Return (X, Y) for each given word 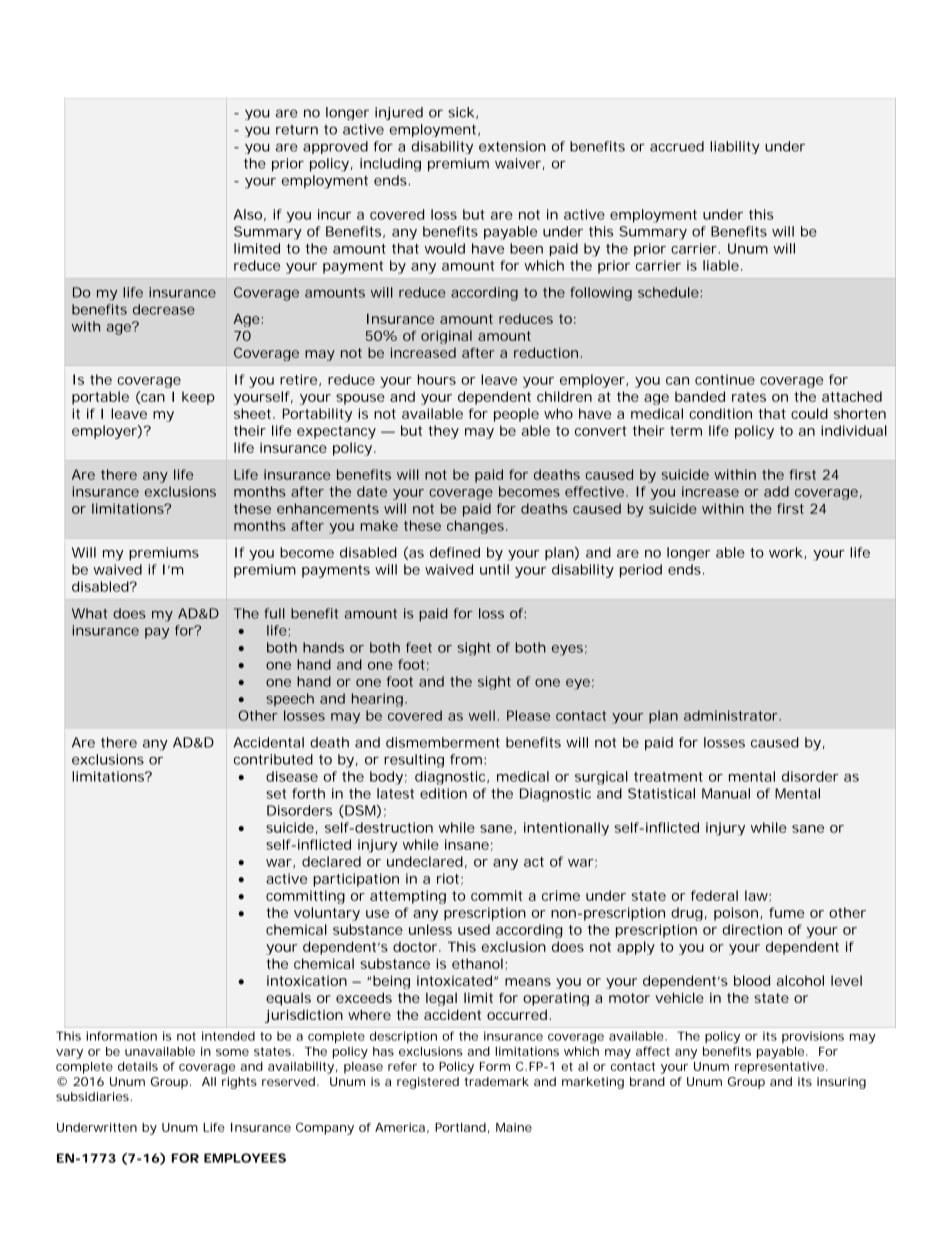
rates (749, 397)
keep (198, 398)
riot (449, 879)
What (89, 613)
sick (461, 112)
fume (786, 912)
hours (437, 379)
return (297, 130)
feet (419, 647)
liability (735, 147)
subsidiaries (92, 1096)
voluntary (327, 914)
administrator (732, 715)
